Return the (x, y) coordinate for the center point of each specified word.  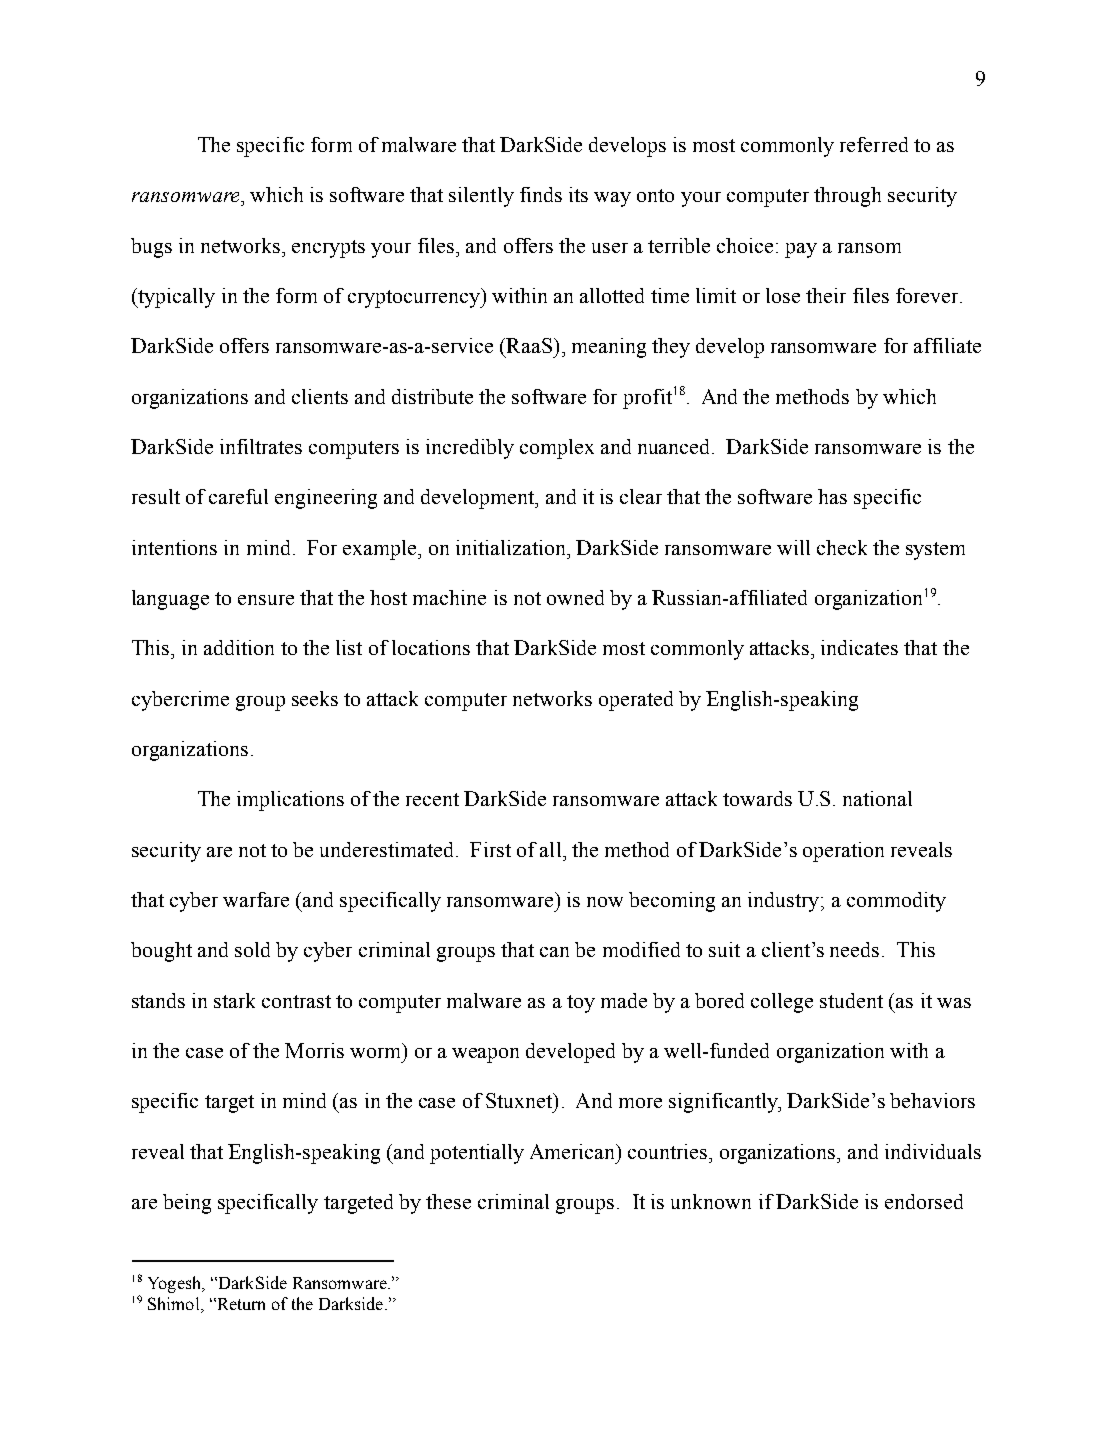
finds (541, 194)
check (842, 547)
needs (854, 949)
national (877, 798)
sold (252, 949)
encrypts (328, 249)
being (187, 1204)
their (826, 295)
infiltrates (261, 446)
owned (575, 597)
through (847, 197)
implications (290, 801)
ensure (266, 600)
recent (432, 799)
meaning (609, 348)
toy (581, 1004)
